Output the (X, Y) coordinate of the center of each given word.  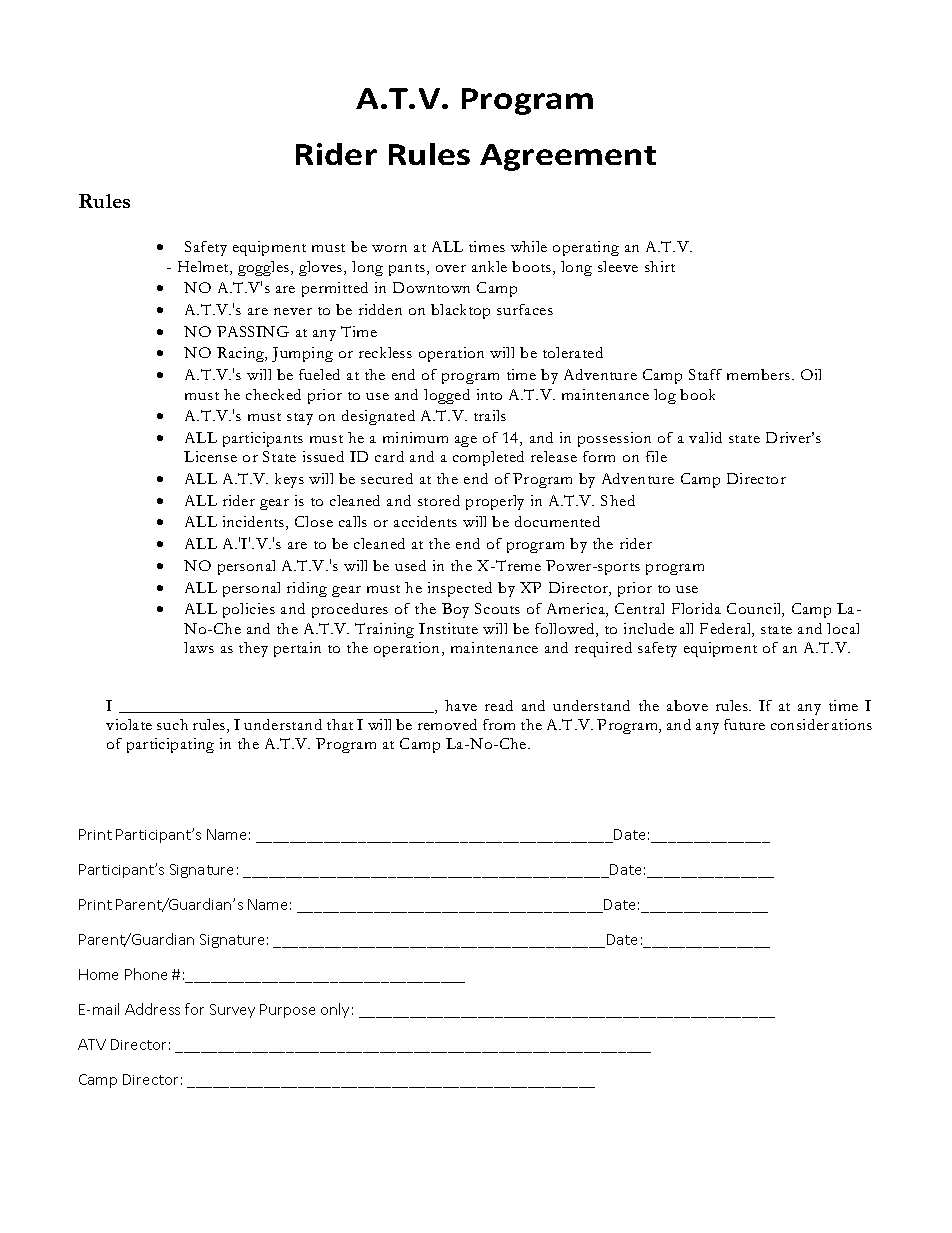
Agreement (568, 157)
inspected (460, 589)
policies (249, 610)
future (744, 724)
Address (152, 1009)
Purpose (287, 1011)
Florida (696, 608)
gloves (322, 268)
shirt (660, 266)
